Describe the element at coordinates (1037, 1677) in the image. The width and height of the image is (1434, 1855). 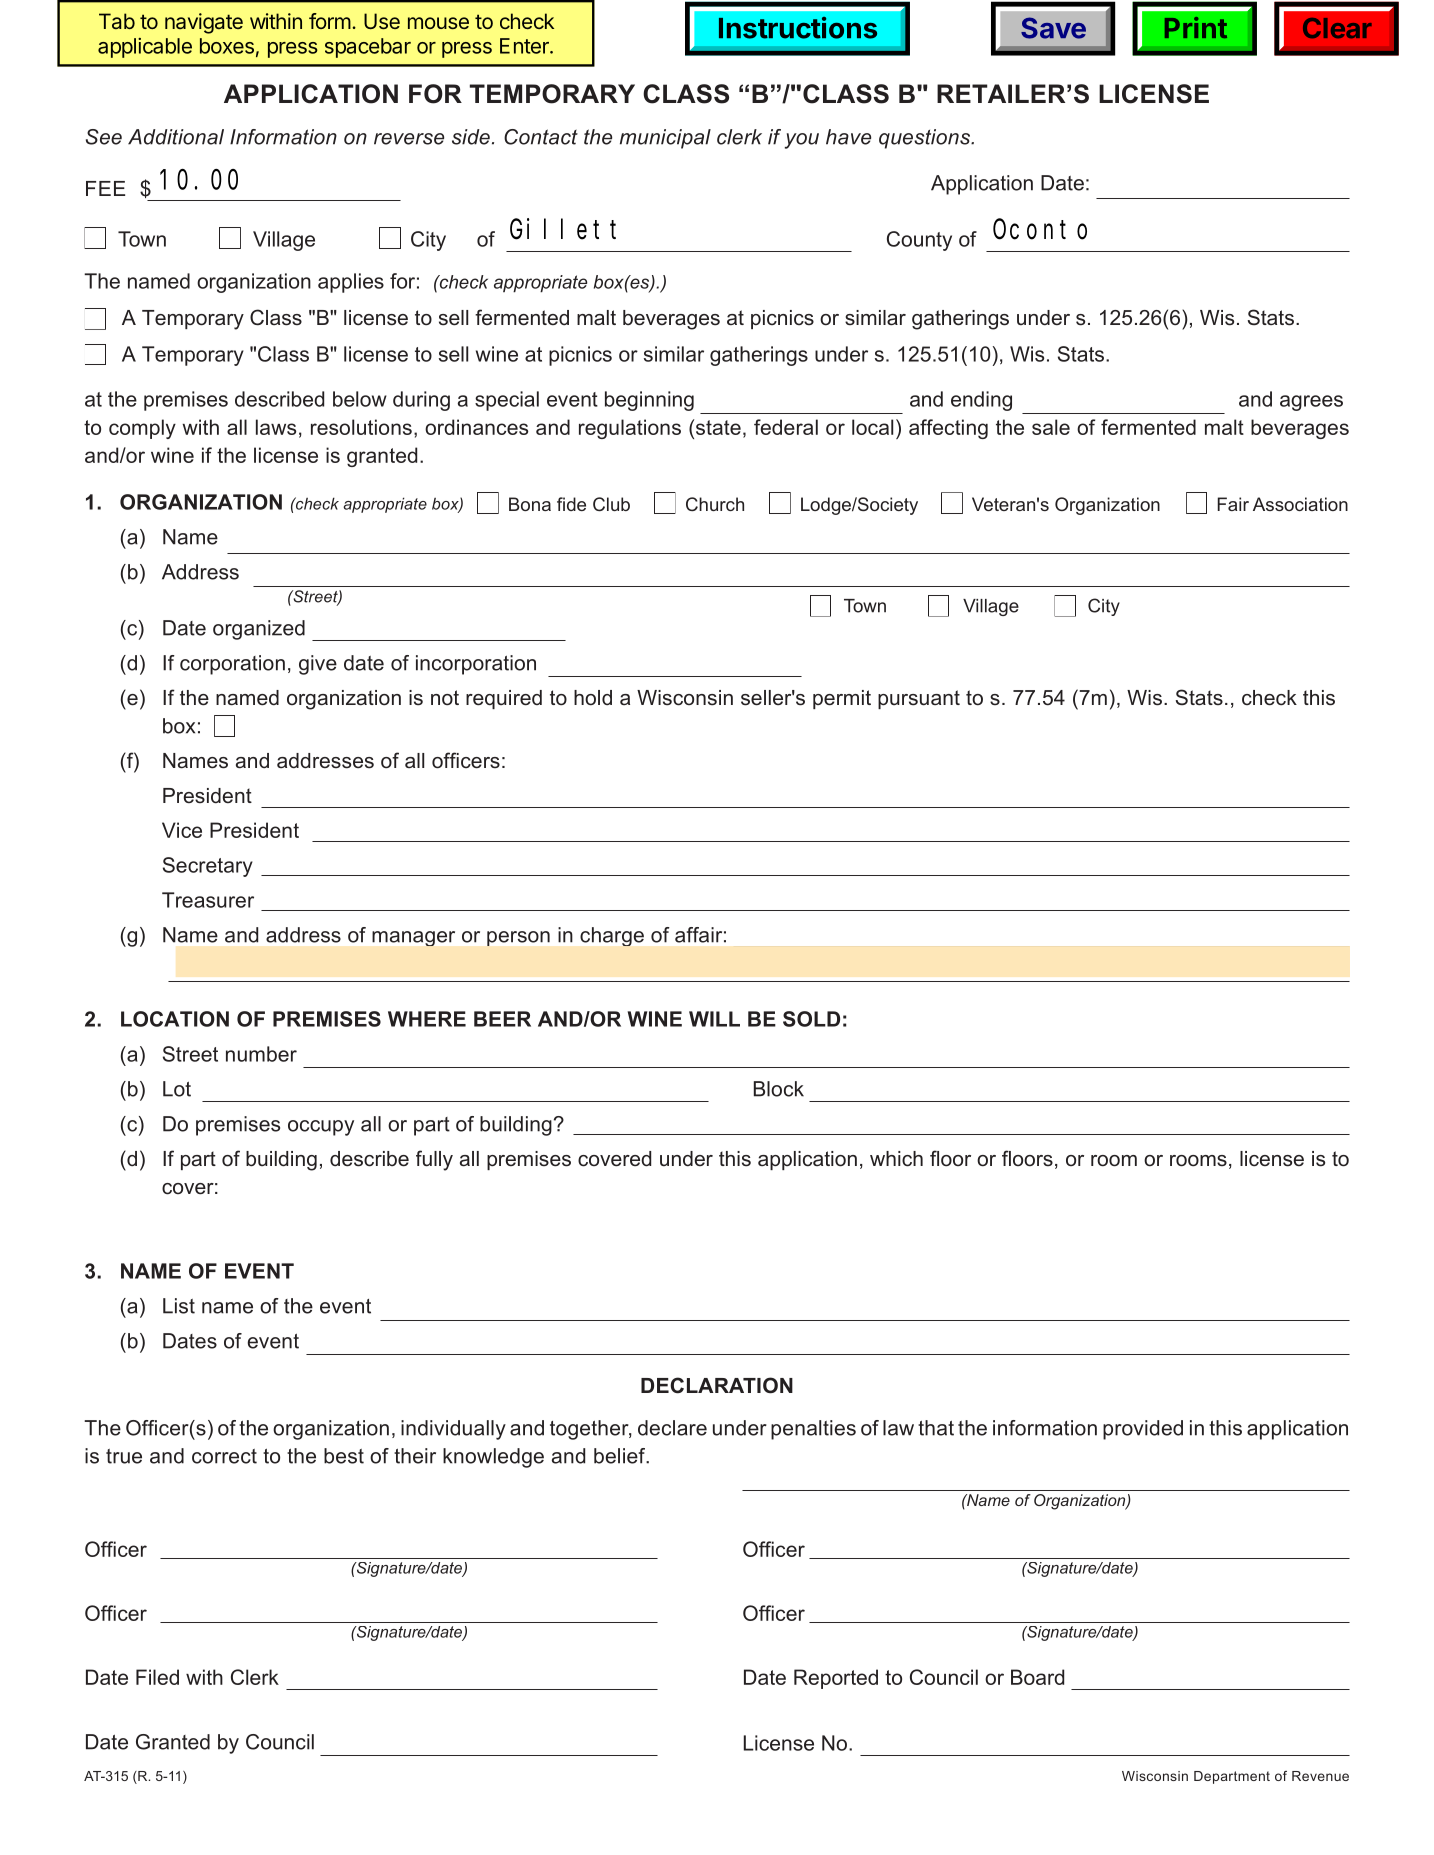
I see `Board` at that location.
